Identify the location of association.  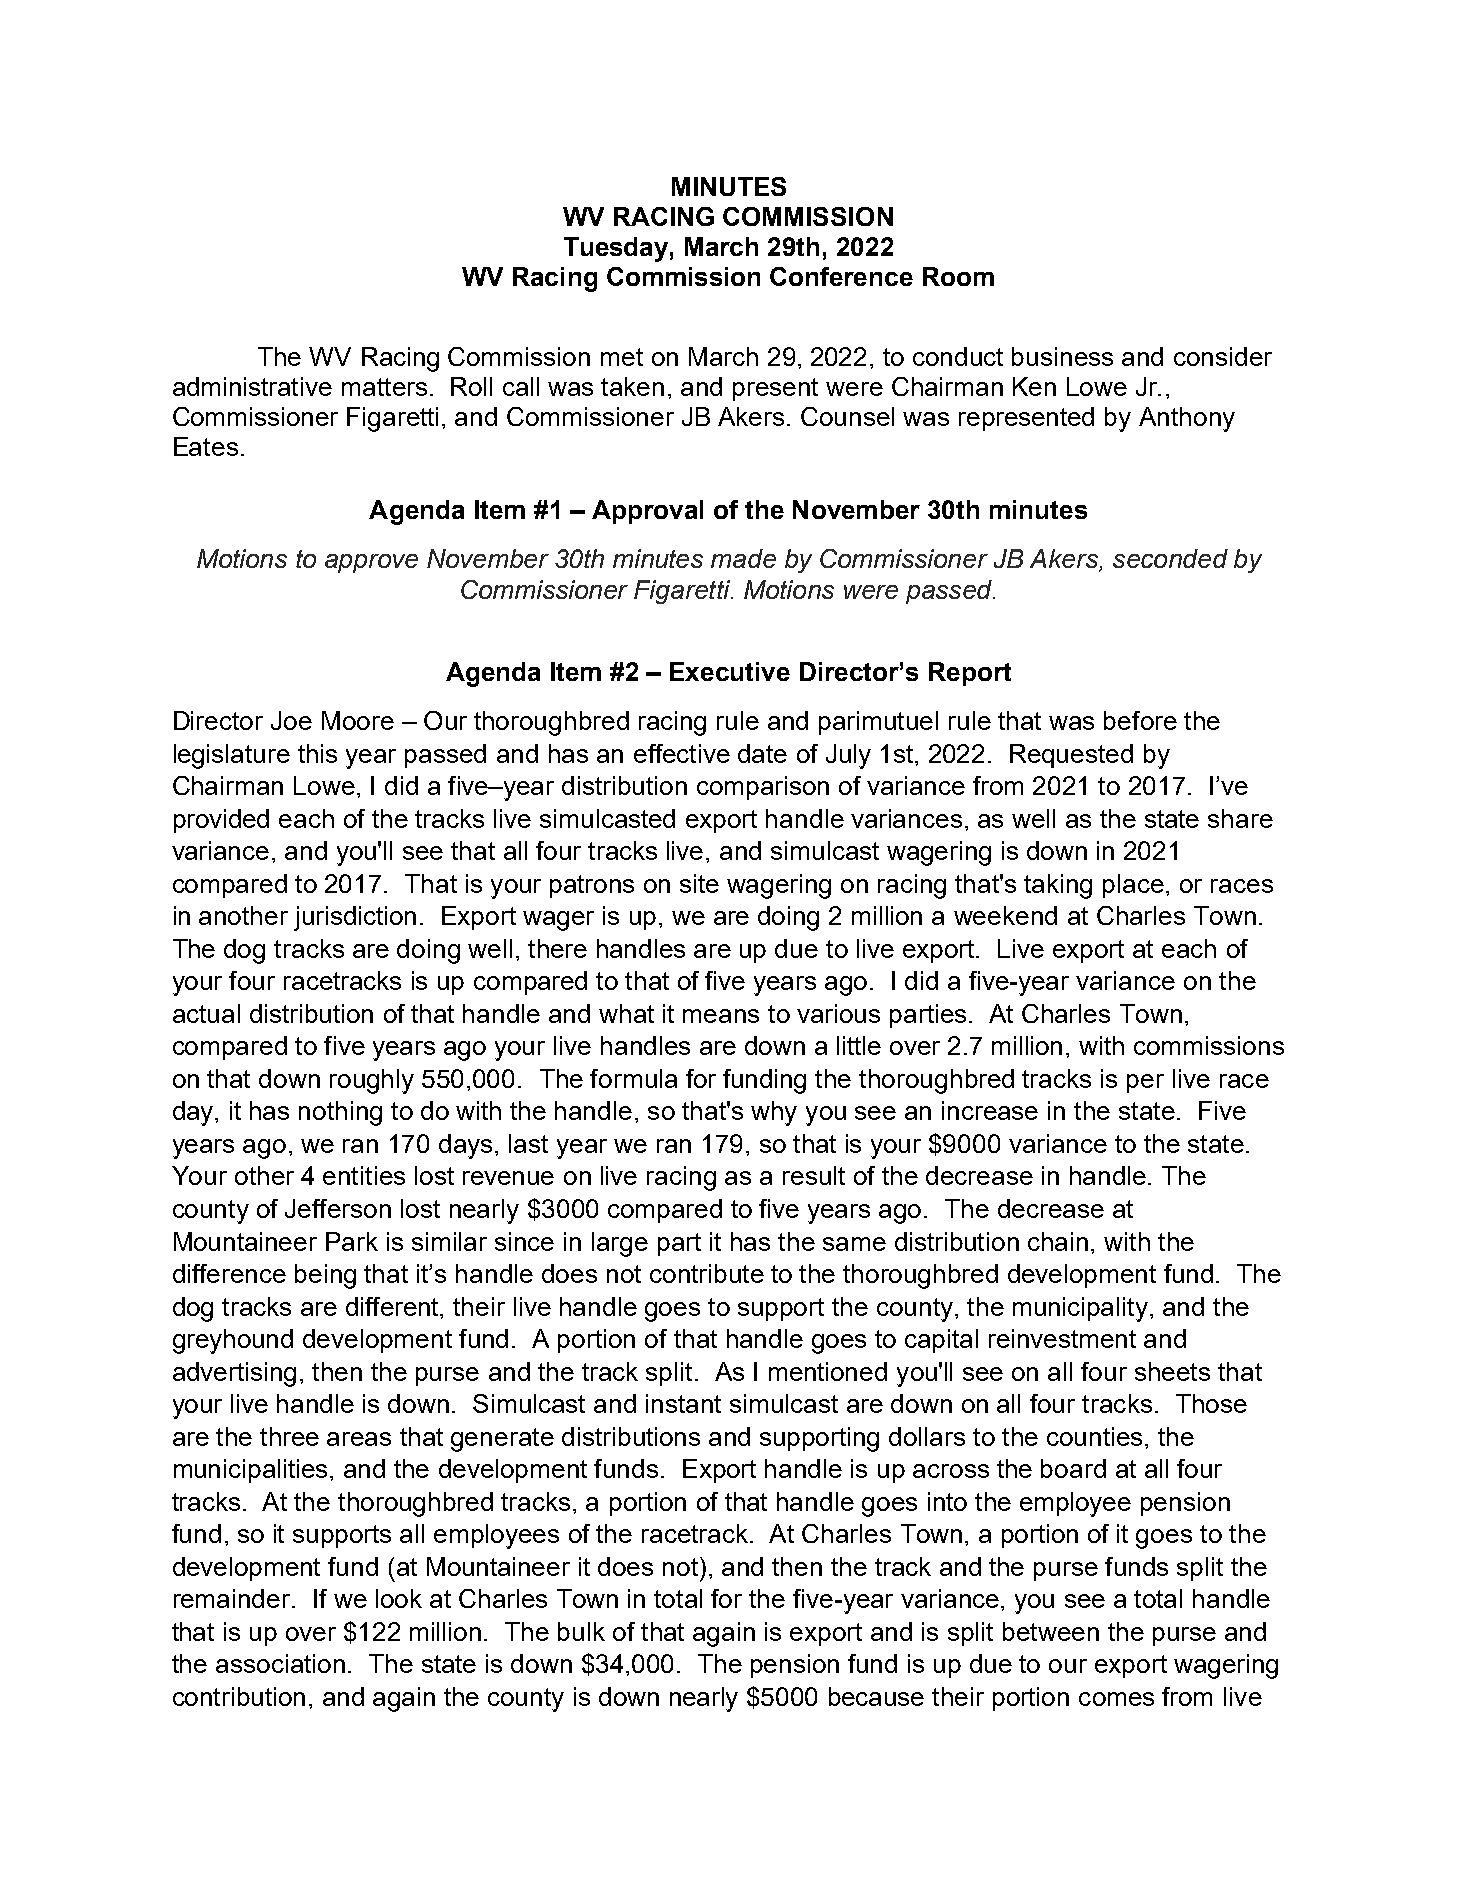
(280, 1663).
